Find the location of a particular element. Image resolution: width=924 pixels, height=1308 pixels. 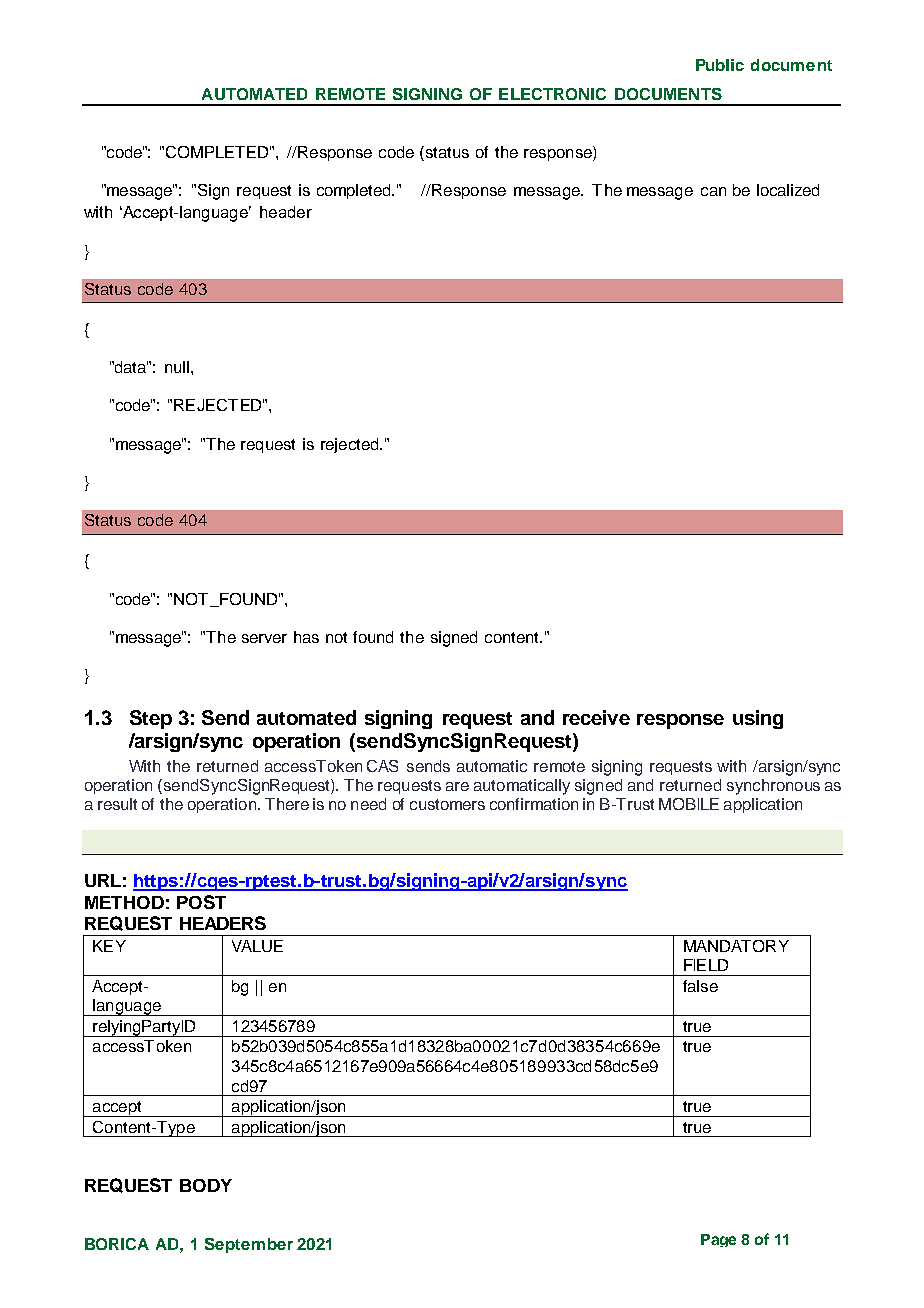

Page is located at coordinates (718, 1240).
